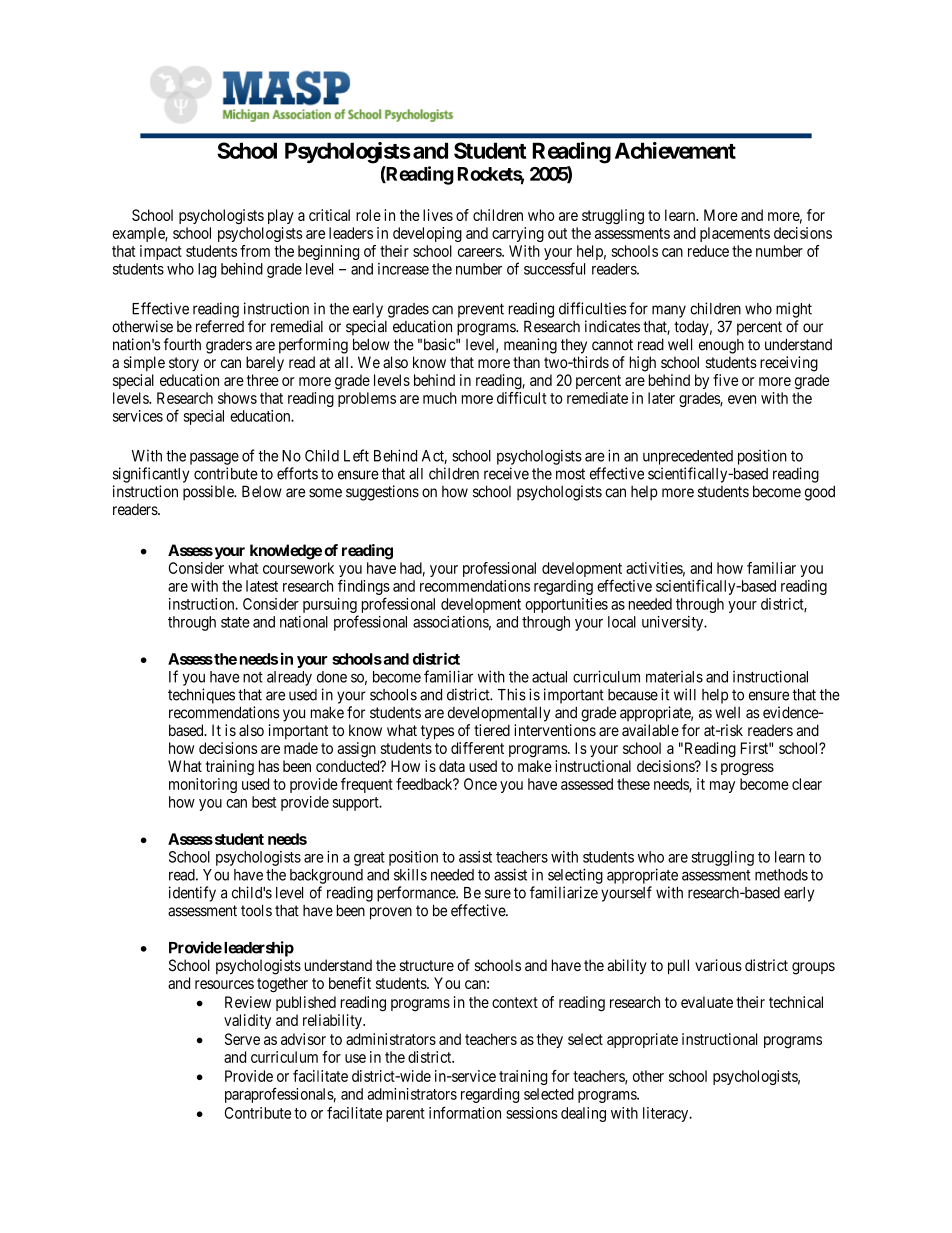 The image size is (952, 1233). I want to click on evaluate, so click(707, 1002).
